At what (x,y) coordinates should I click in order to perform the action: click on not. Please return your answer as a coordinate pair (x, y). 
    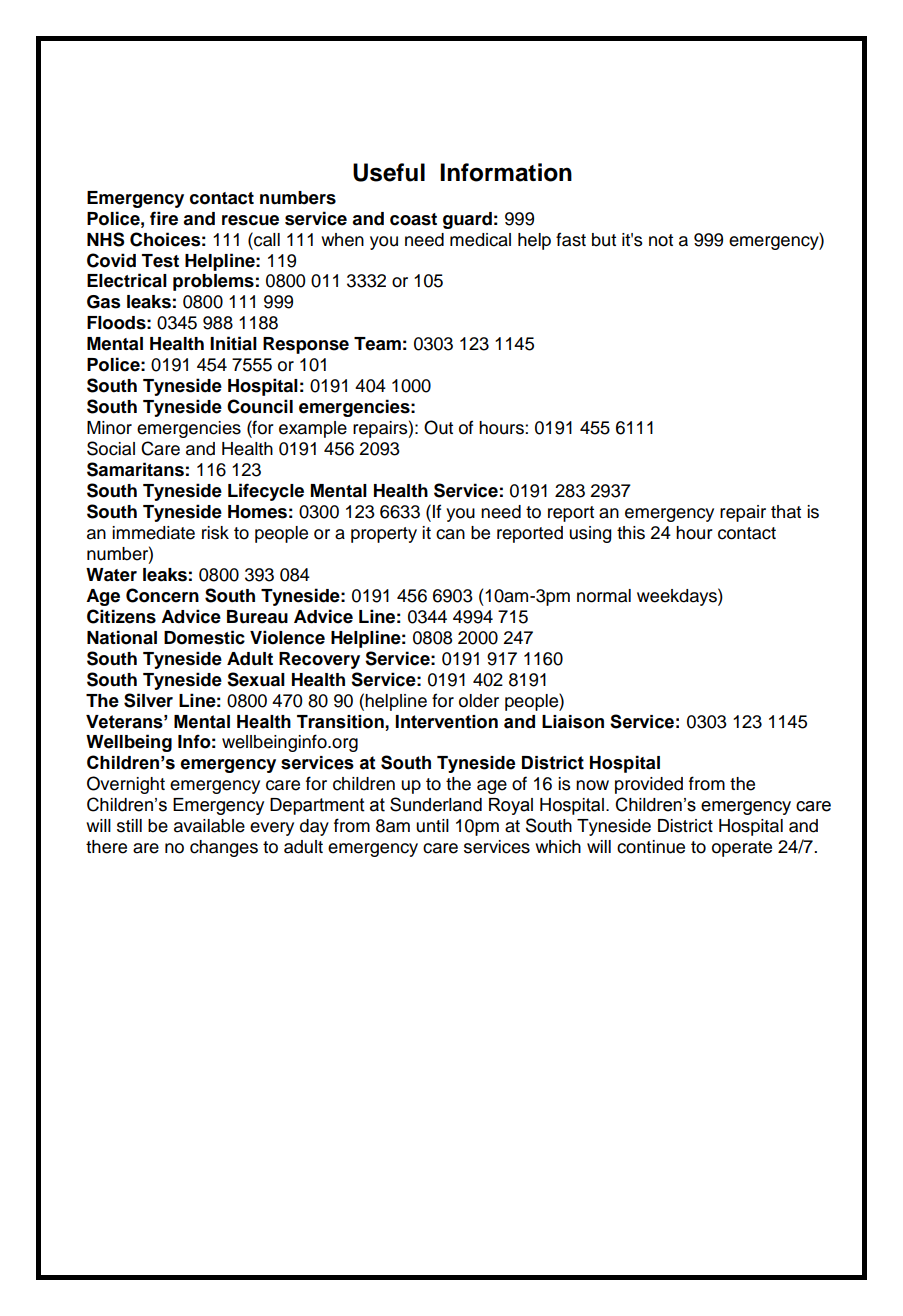
    Looking at the image, I should click on (661, 240).
